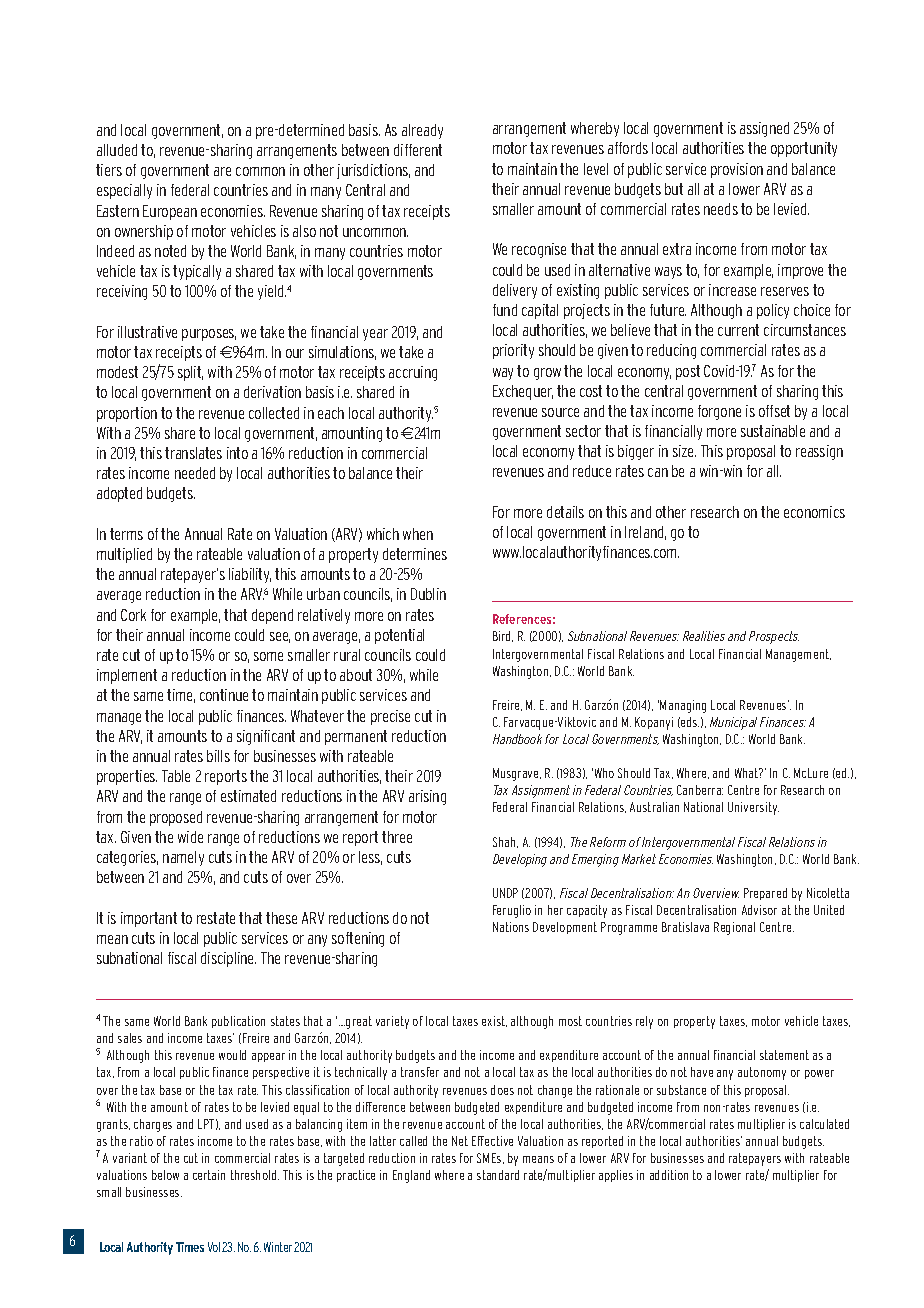  What do you see at coordinates (505, 842) in the screenshot?
I see `Shah` at bounding box center [505, 842].
